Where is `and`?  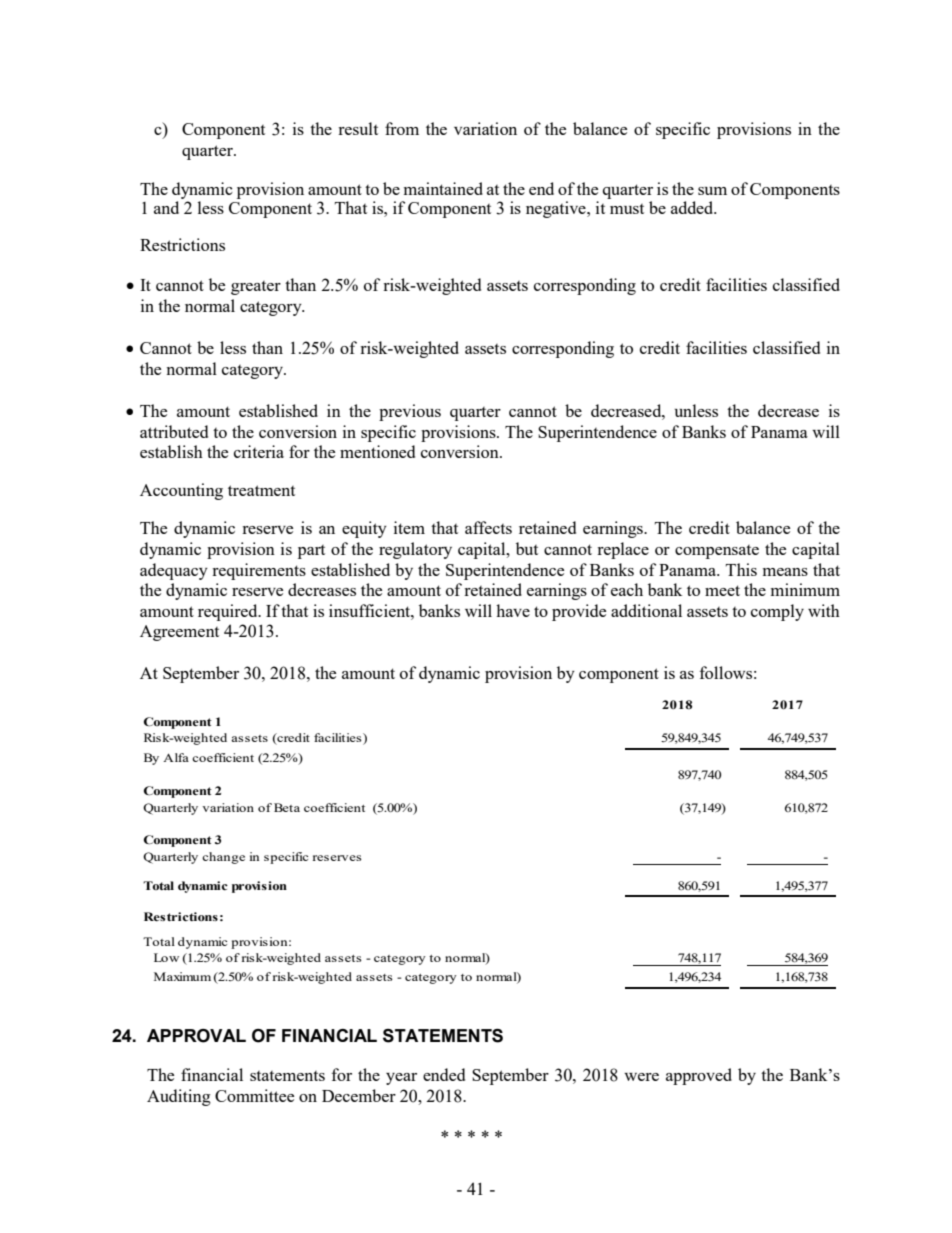 and is located at coordinates (166, 207).
